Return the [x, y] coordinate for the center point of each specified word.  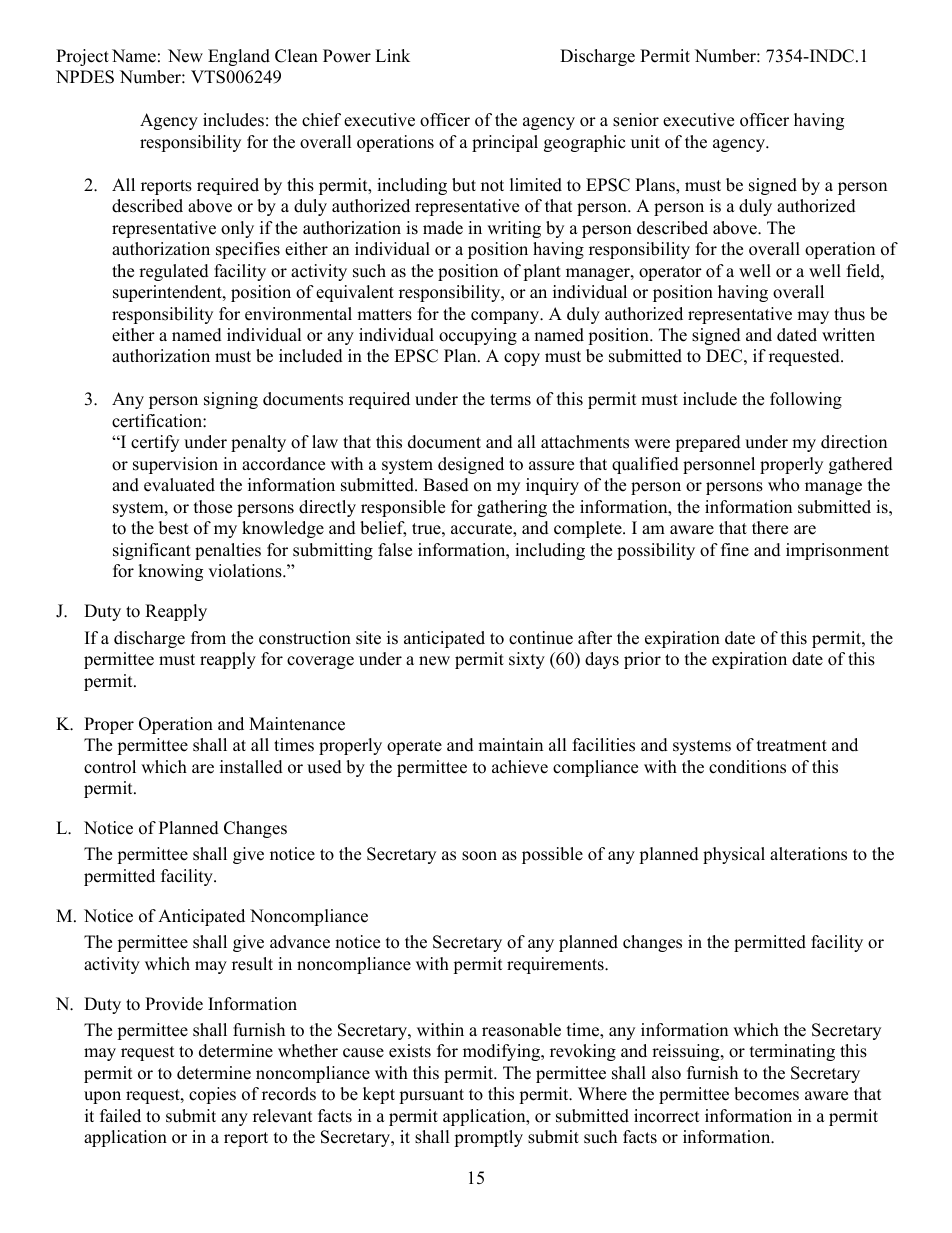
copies [212, 1095]
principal [505, 143]
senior [636, 120]
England [239, 57]
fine [735, 550]
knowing [170, 572]
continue [541, 638]
